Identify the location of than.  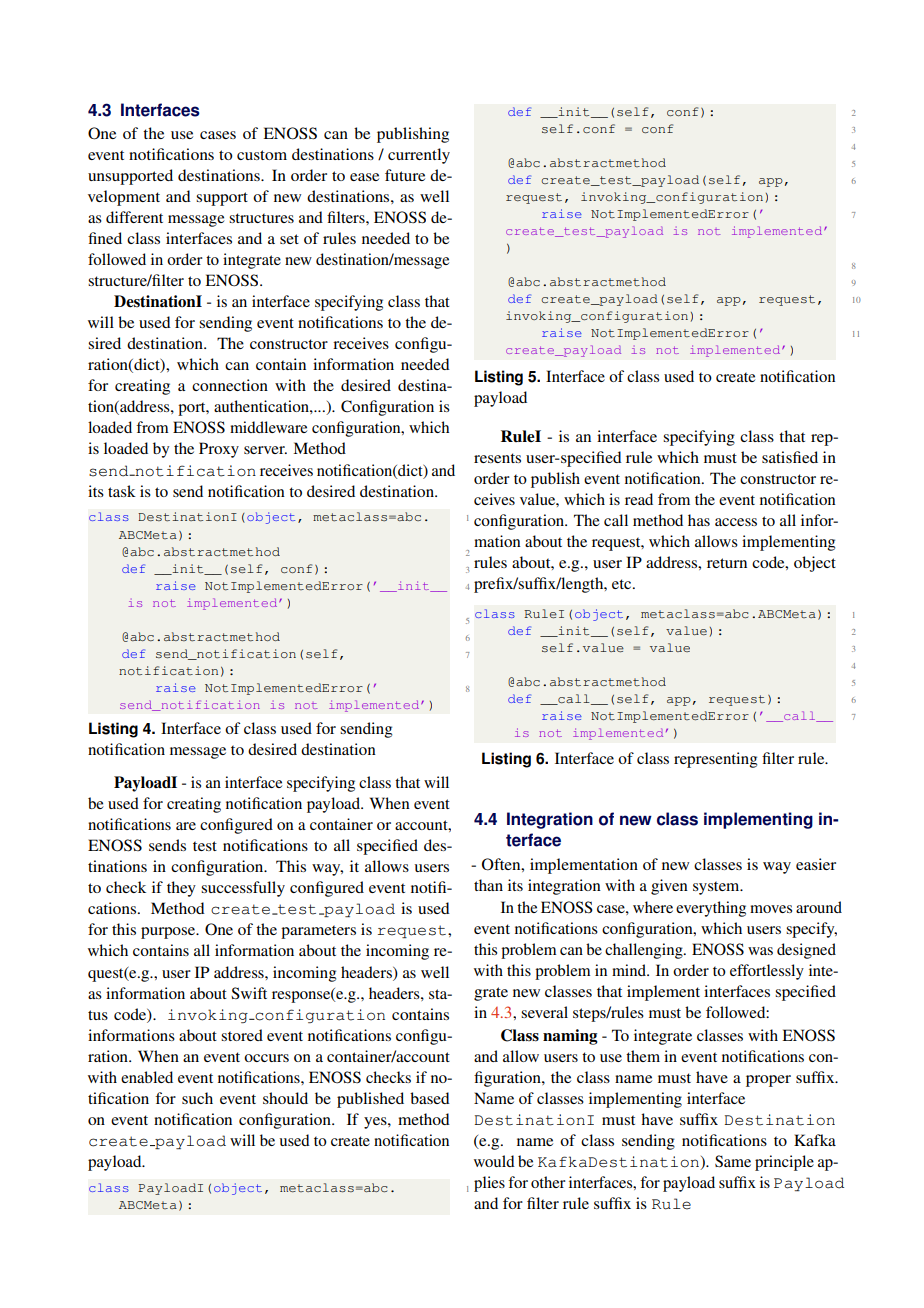
(488, 885).
